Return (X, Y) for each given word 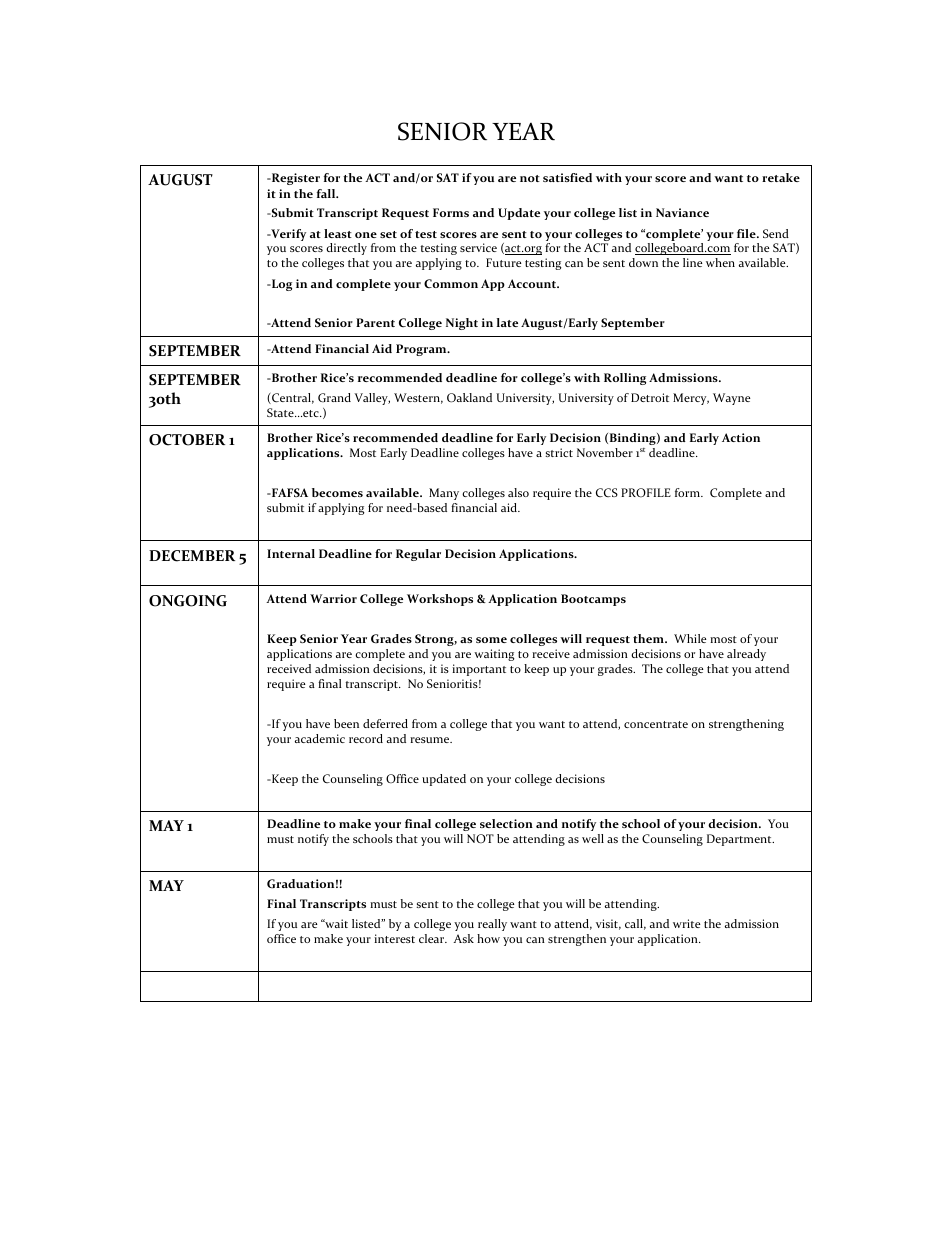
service (478, 247)
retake (781, 177)
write (687, 923)
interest (394, 938)
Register (294, 179)
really (492, 925)
